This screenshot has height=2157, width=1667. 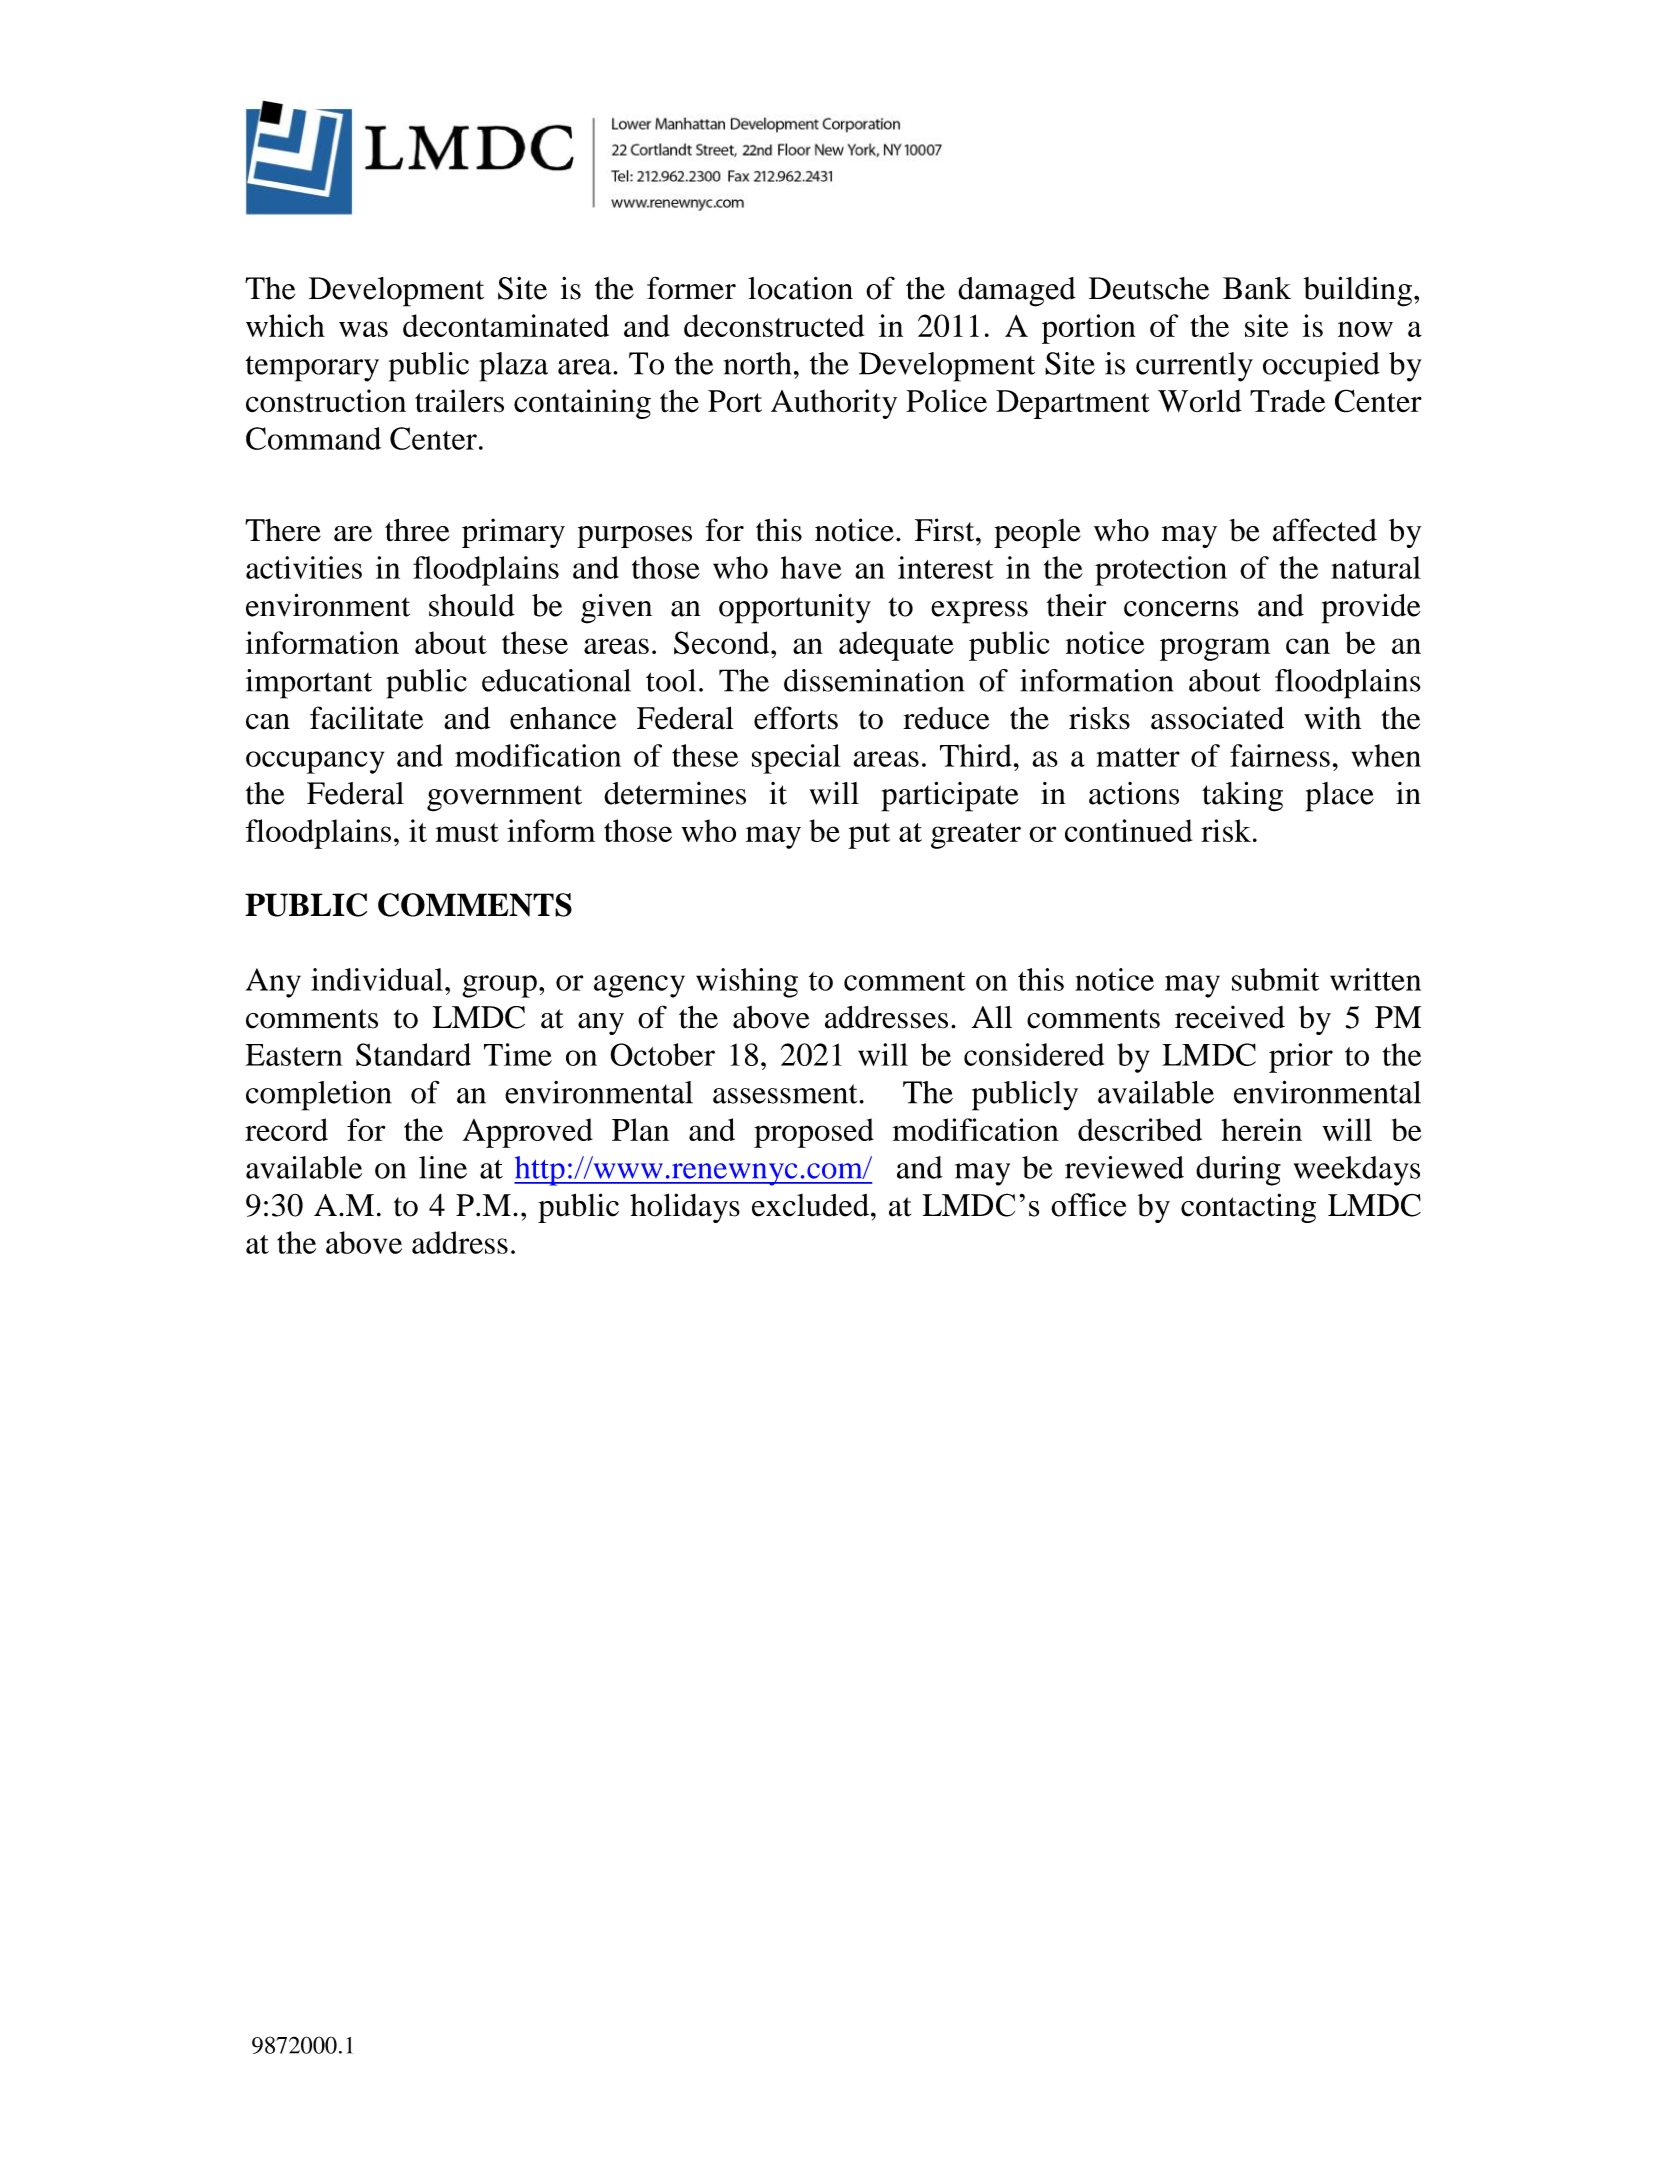 I want to click on program, so click(x=1215, y=649).
